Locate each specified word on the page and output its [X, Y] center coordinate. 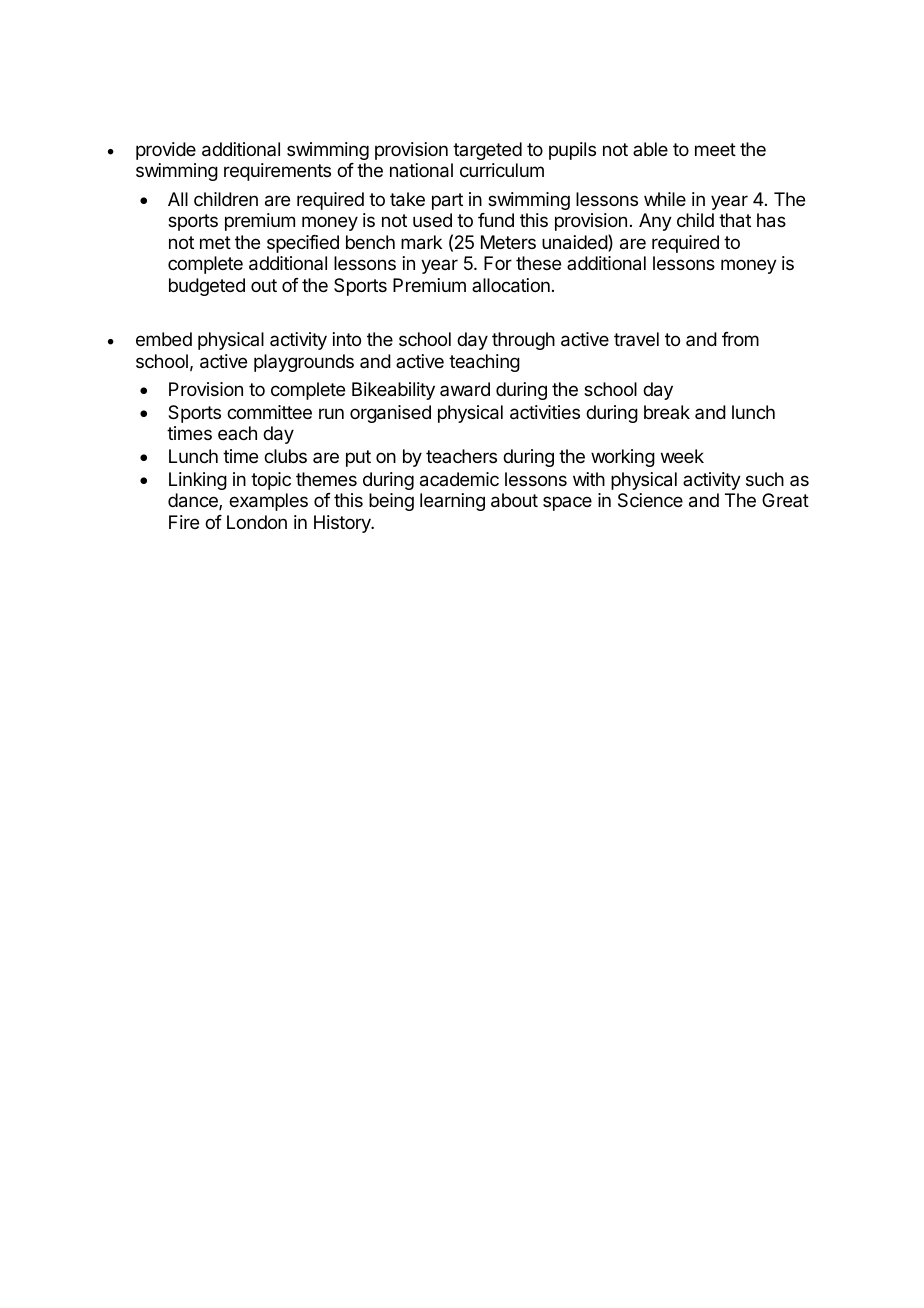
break [667, 412]
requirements [277, 172]
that [735, 220]
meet [715, 149]
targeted [487, 151]
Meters [508, 242]
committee [269, 412]
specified [303, 244]
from [740, 339]
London [257, 522]
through [523, 341]
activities [545, 412]
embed [164, 339]
